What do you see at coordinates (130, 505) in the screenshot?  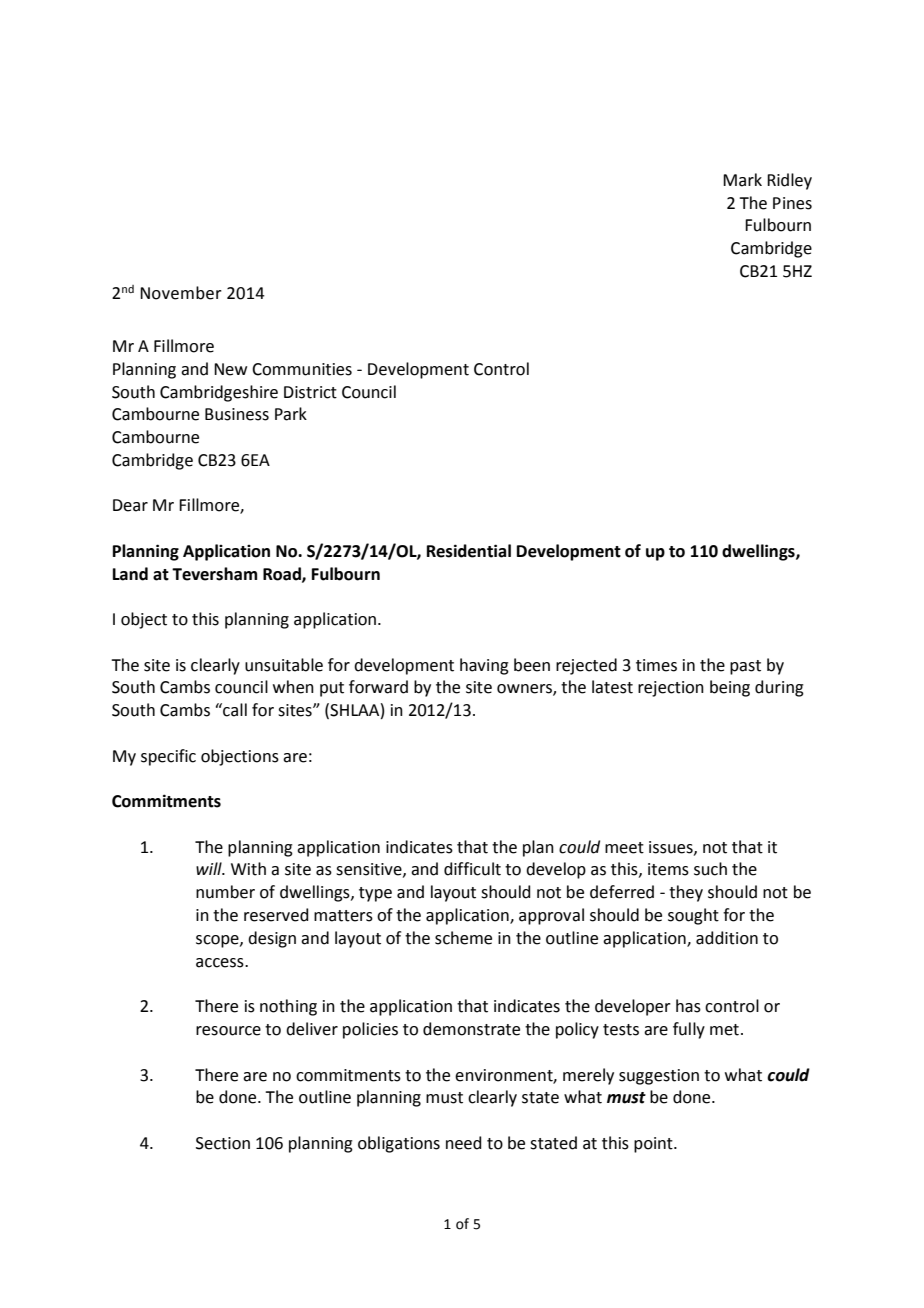 I see `Dear` at bounding box center [130, 505].
